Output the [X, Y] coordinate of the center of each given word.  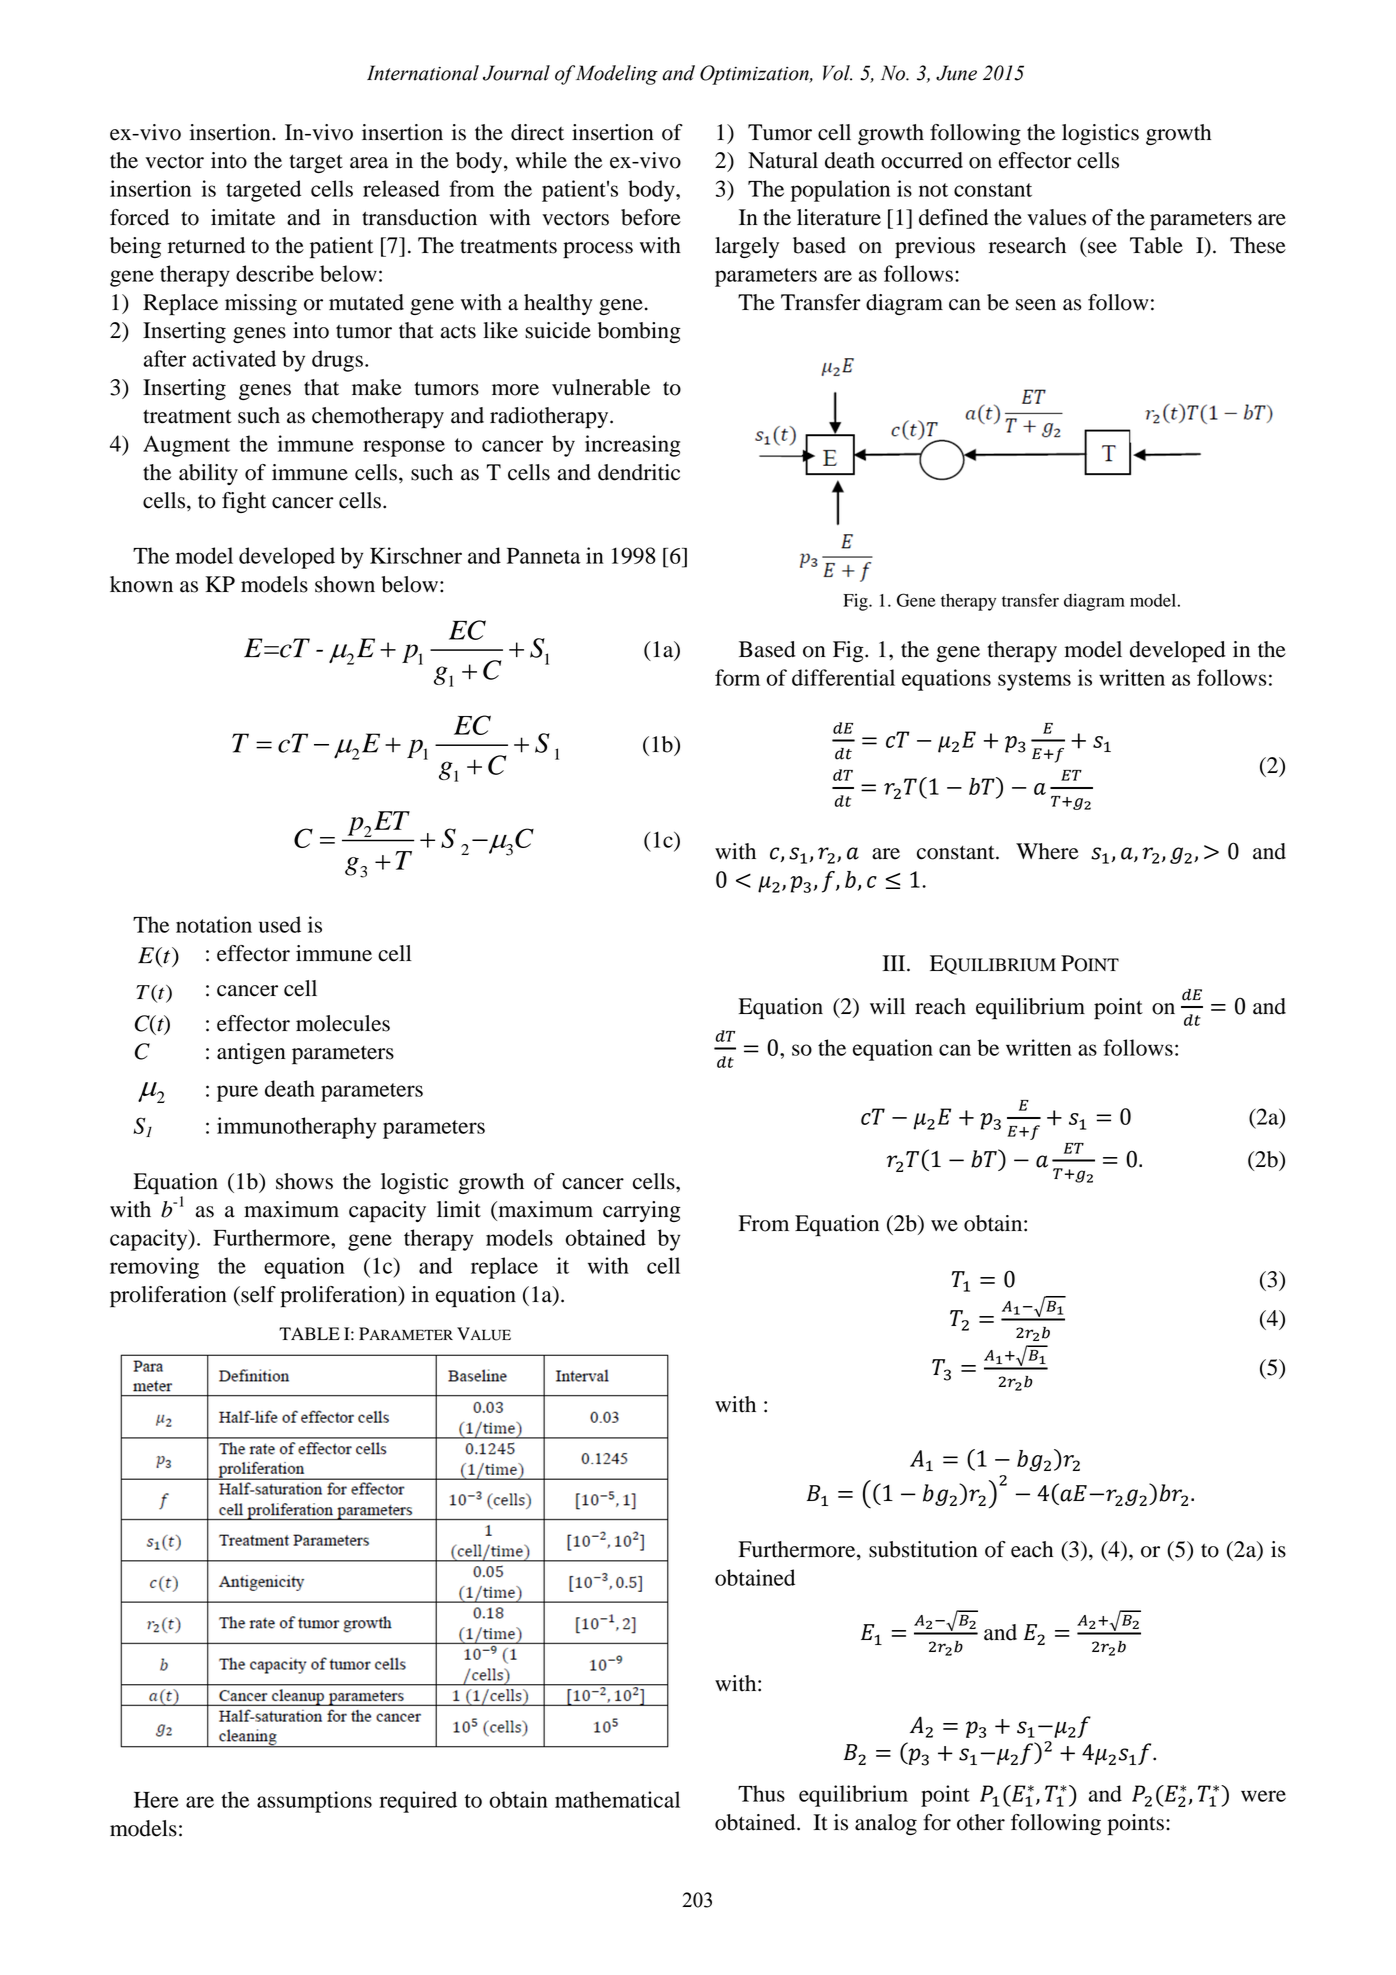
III [895, 963]
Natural [783, 160]
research [1027, 245]
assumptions [314, 1802]
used [280, 924]
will [887, 1006]
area [369, 163]
